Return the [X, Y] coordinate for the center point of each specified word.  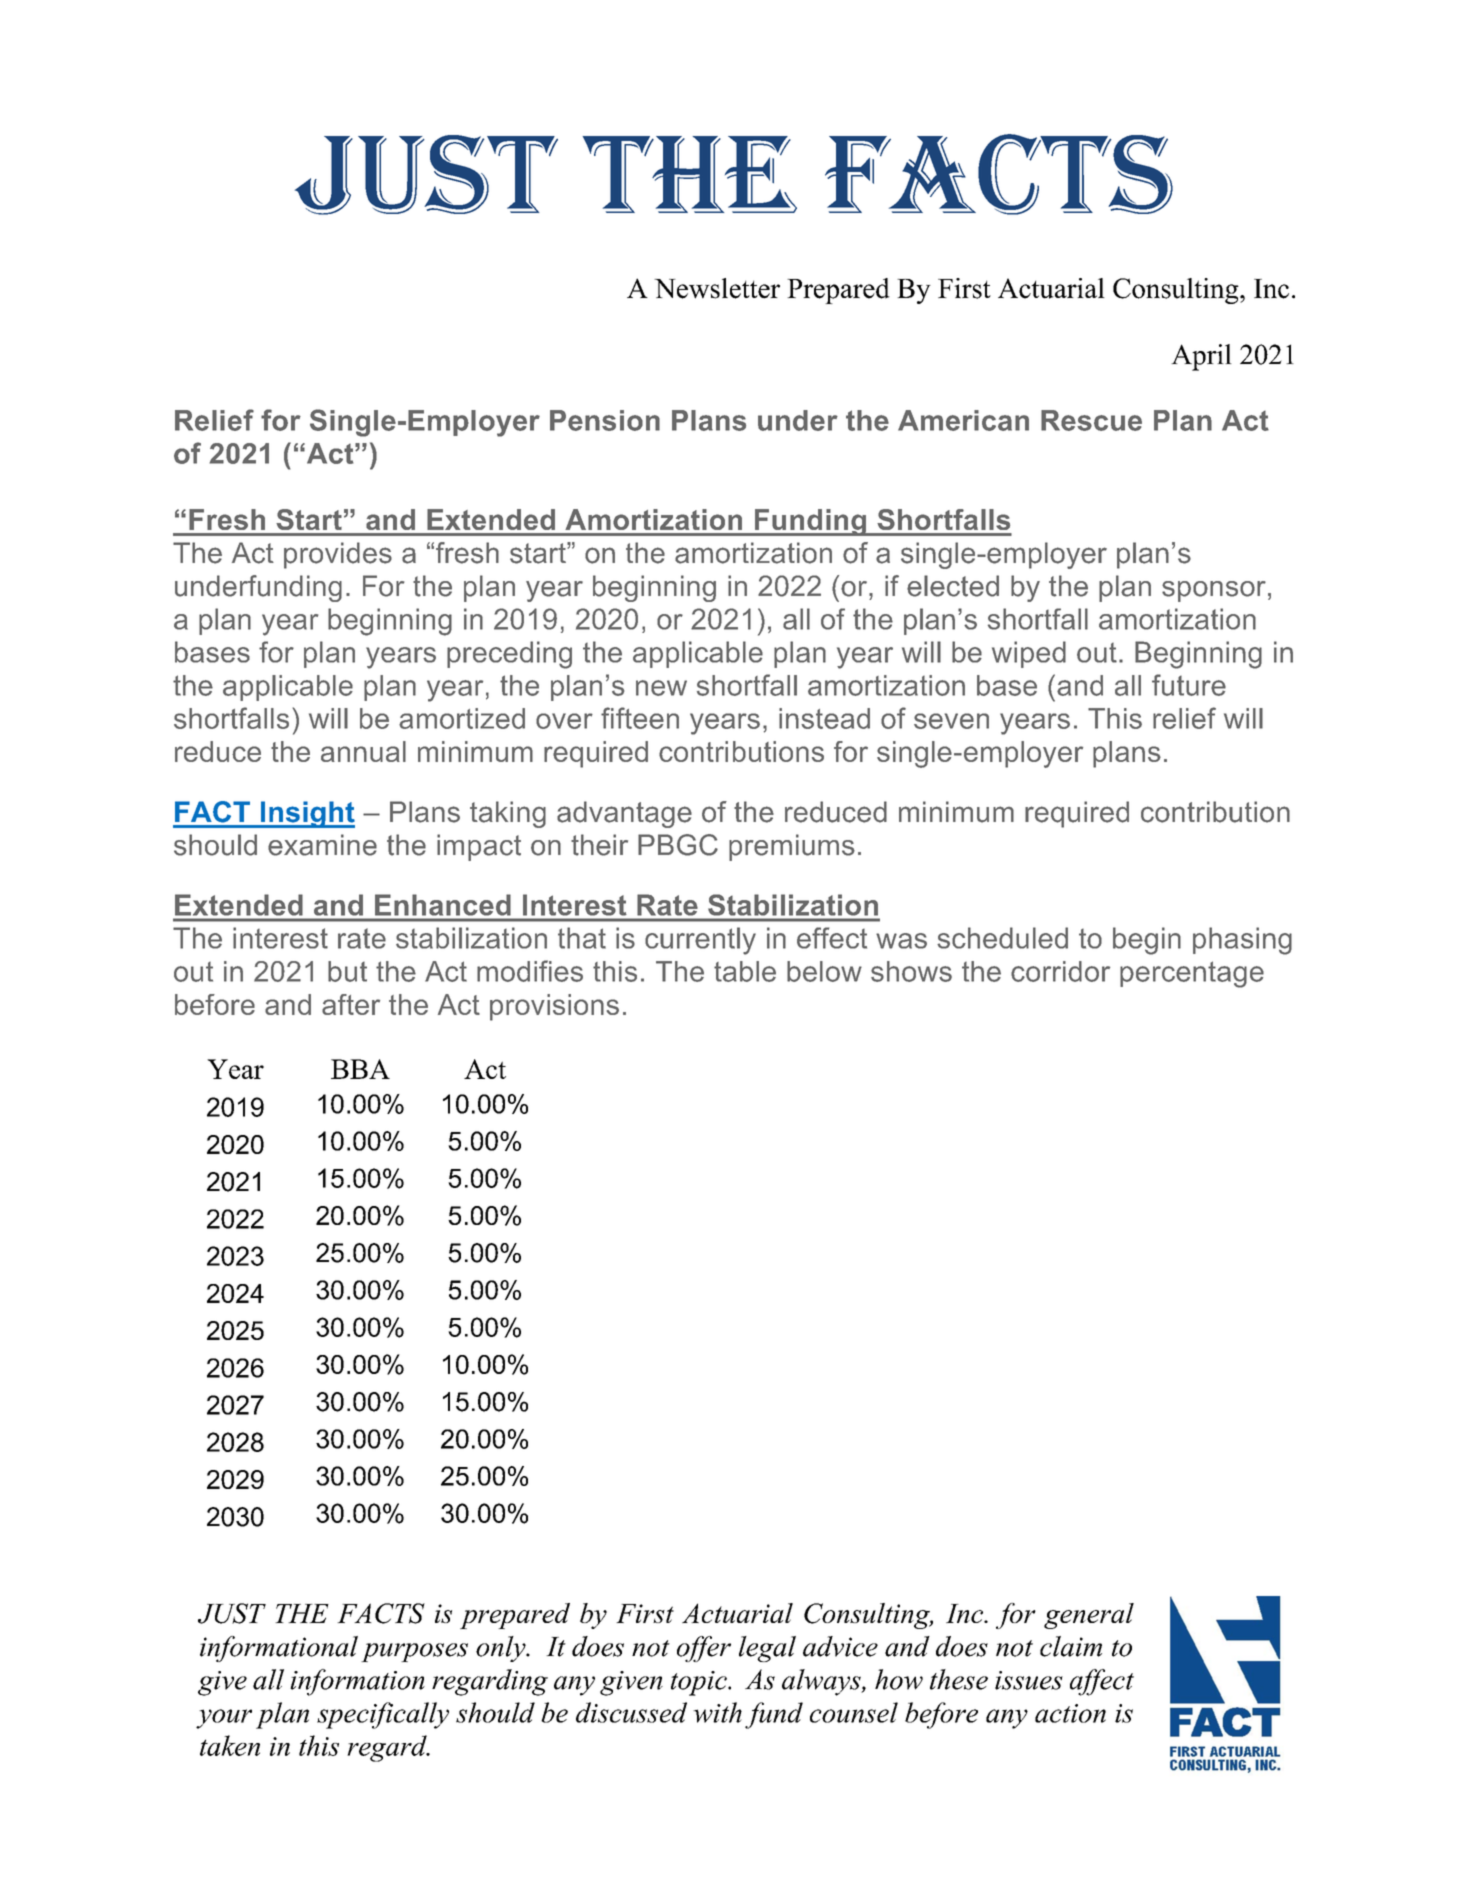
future [1189, 685]
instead [824, 718]
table [745, 971]
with [717, 1712]
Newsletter [717, 288]
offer [704, 1649]
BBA [360, 1069]
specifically [383, 1715]
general [1089, 1616]
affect [1102, 1682]
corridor [1060, 971]
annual [363, 751]
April [1201, 357]
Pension [605, 420]
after [351, 1004]
